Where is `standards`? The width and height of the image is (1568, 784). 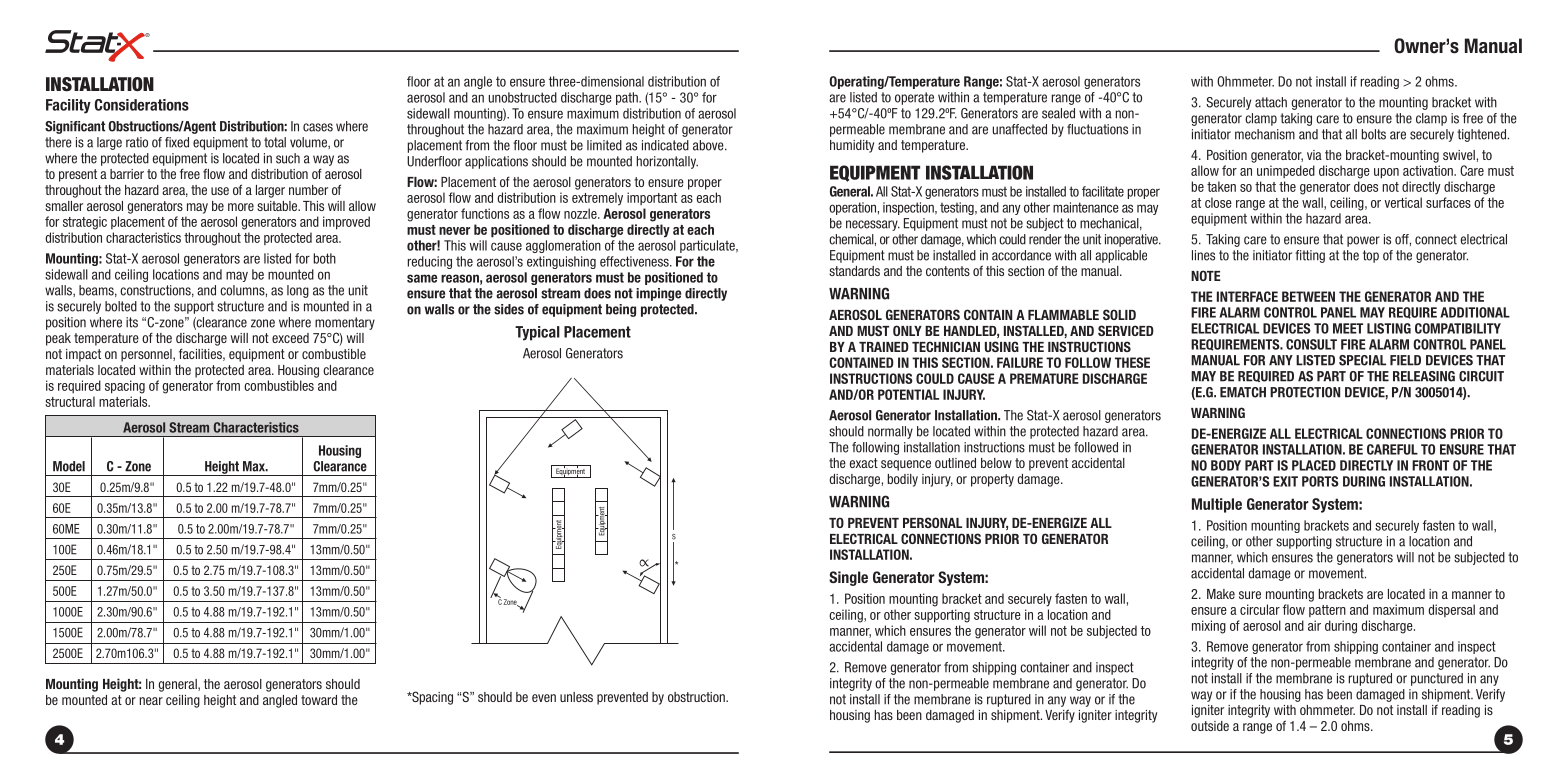 standards is located at coordinates (854, 271).
